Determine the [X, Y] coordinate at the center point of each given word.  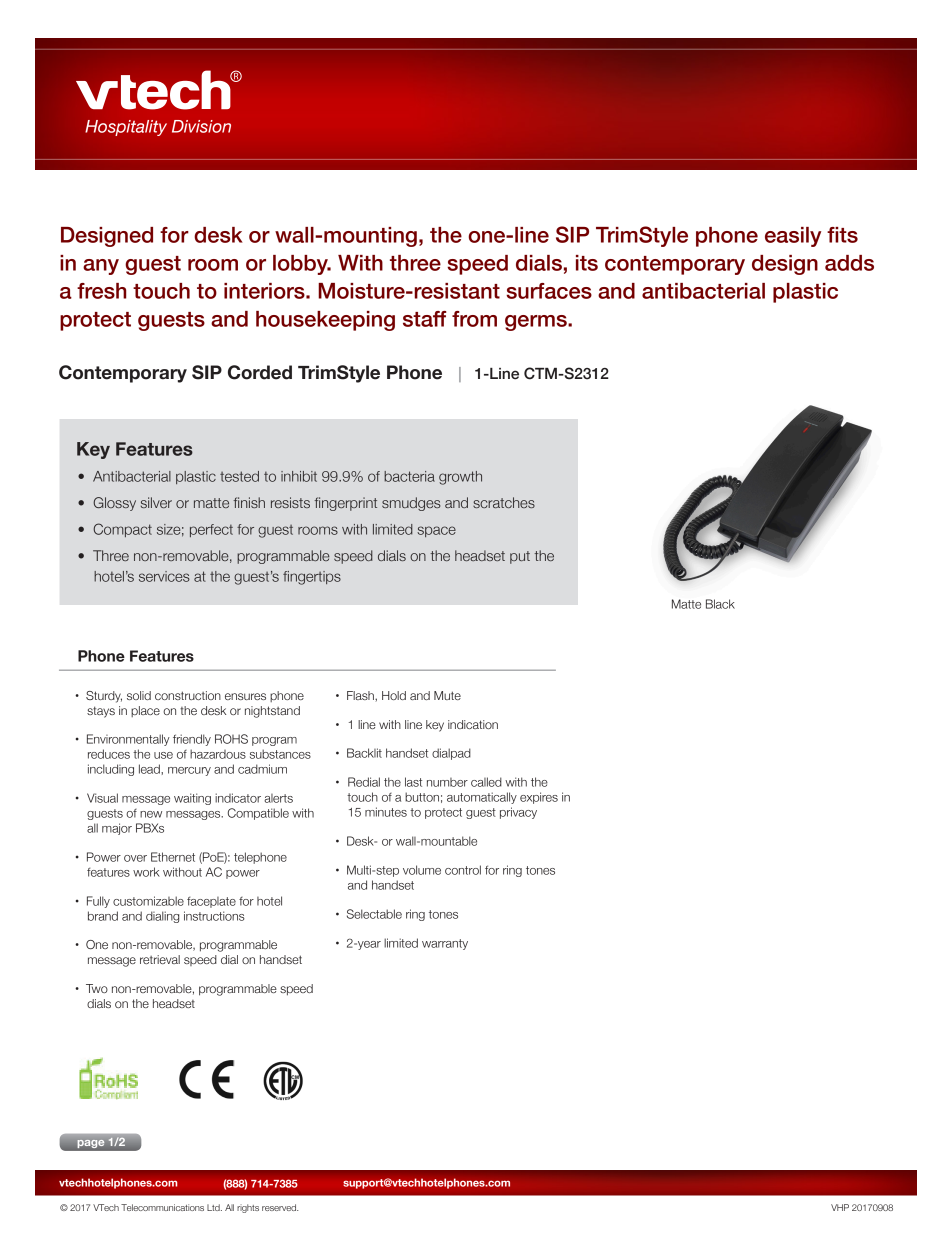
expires [539, 798]
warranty [445, 944]
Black [720, 604]
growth [460, 478]
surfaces [549, 291]
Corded [260, 372]
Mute [447, 695]
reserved [280, 1207]
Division [201, 126]
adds [849, 263]
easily [793, 237]
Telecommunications [162, 1207]
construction [188, 695]
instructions [214, 916]
